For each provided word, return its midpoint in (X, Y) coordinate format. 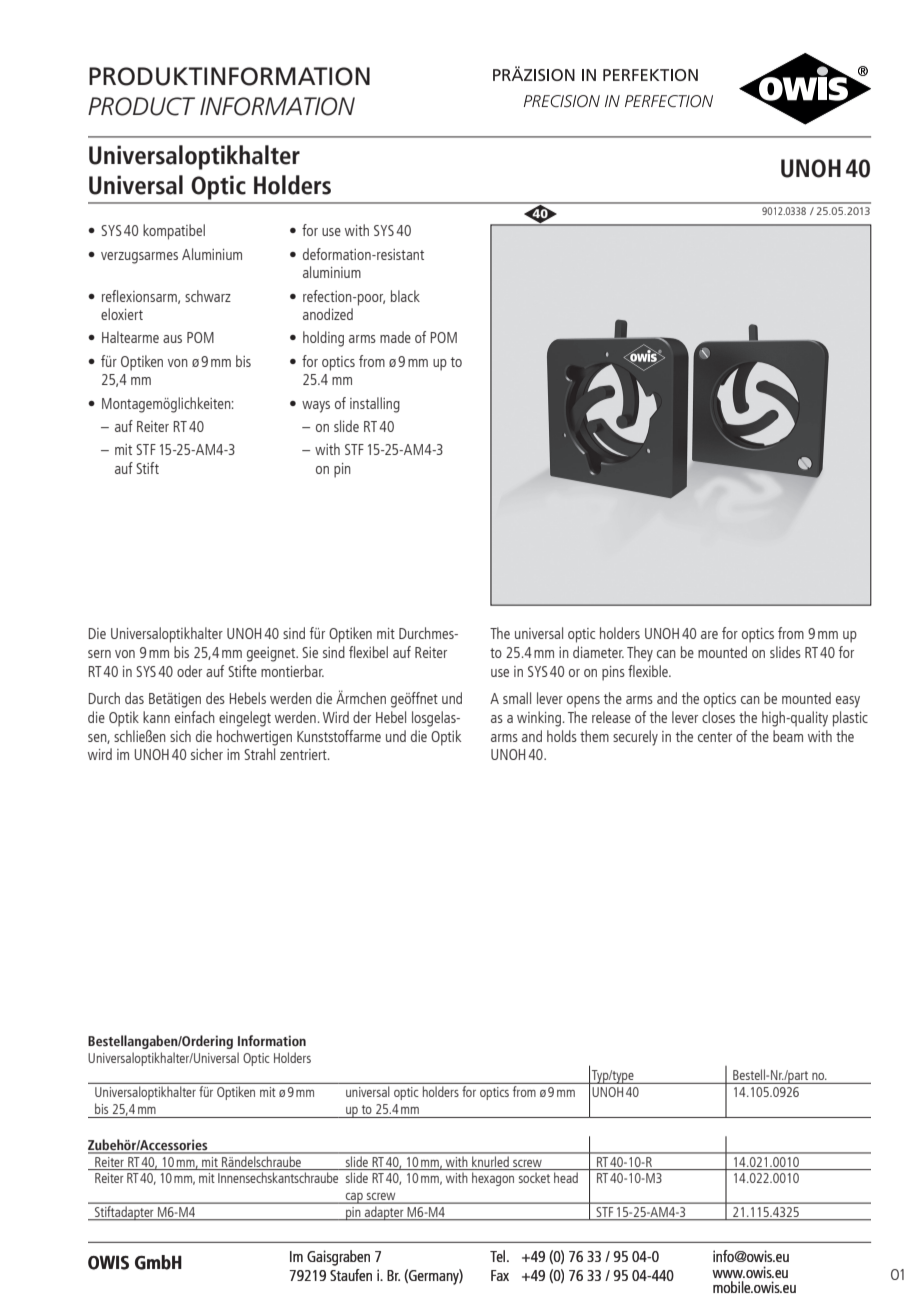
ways (316, 407)
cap (354, 1198)
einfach (195, 717)
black (405, 296)
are (709, 635)
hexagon (493, 1179)
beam (788, 736)
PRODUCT (141, 106)
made (395, 337)
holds (562, 736)
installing (375, 405)
